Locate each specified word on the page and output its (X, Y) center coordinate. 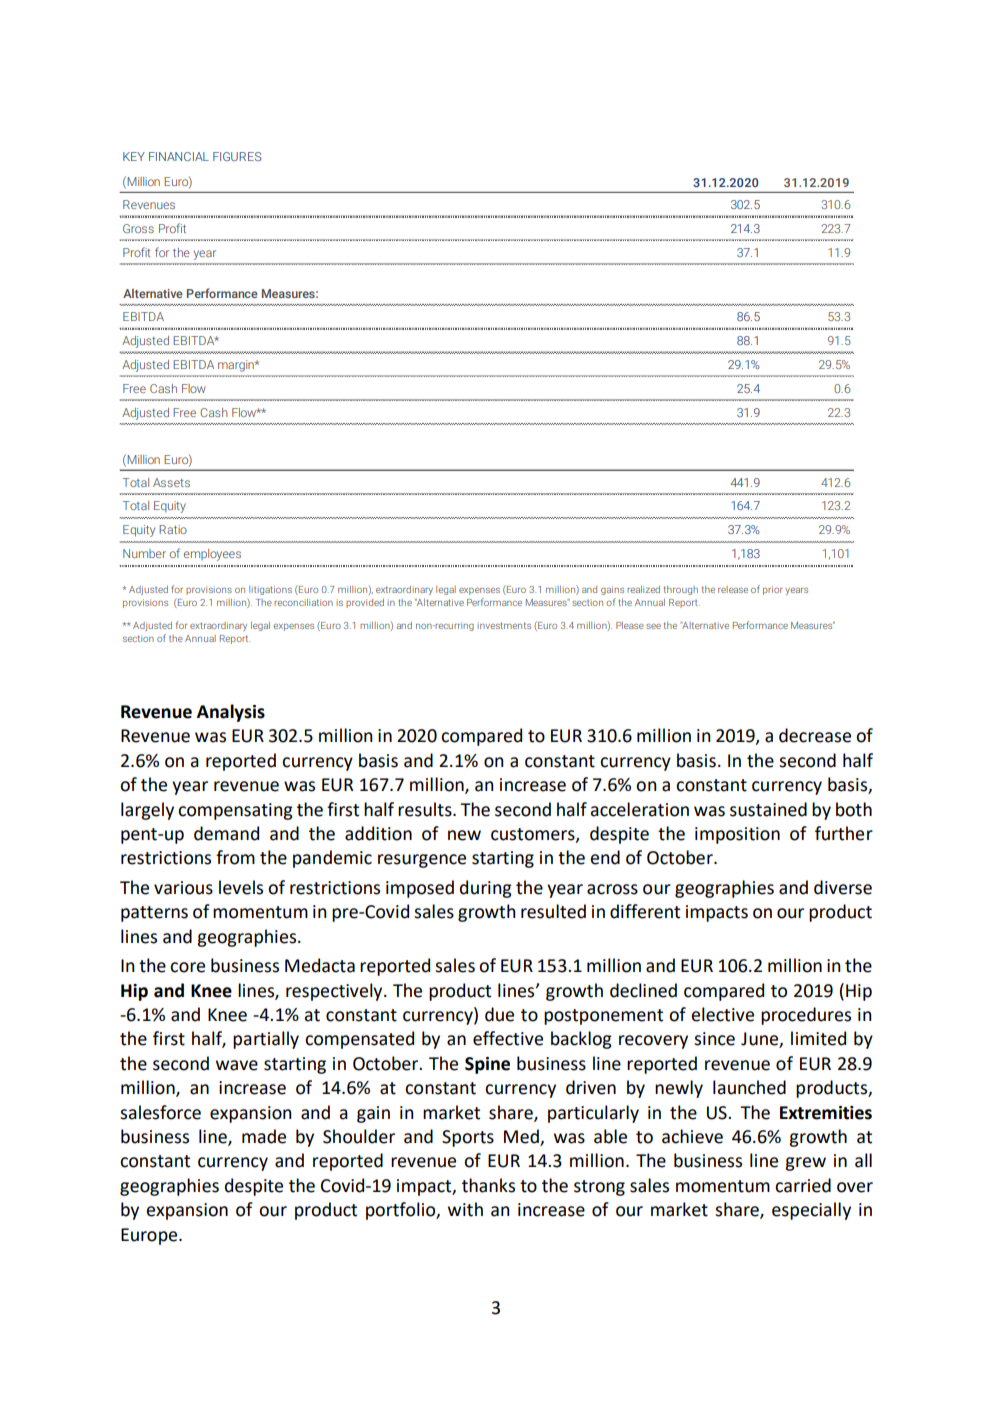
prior (773, 590)
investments (504, 625)
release (733, 589)
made (264, 1136)
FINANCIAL (179, 156)
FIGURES (237, 156)
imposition (737, 835)
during (486, 889)
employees (212, 555)
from (235, 857)
